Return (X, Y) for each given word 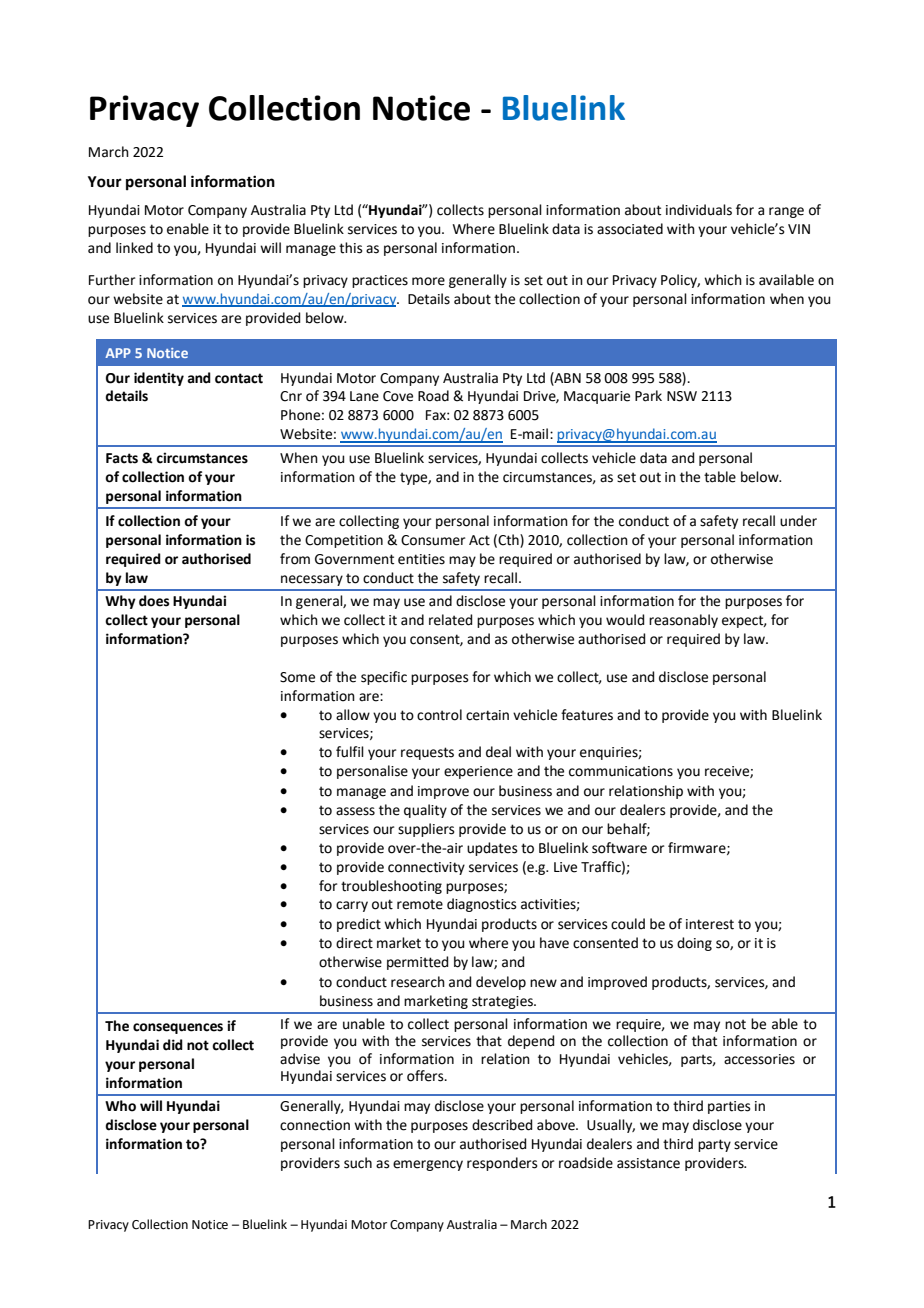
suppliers (426, 830)
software (619, 848)
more (428, 281)
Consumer (433, 540)
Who (120, 1106)
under (798, 521)
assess (355, 811)
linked (134, 248)
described (502, 1125)
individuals (699, 210)
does (154, 601)
